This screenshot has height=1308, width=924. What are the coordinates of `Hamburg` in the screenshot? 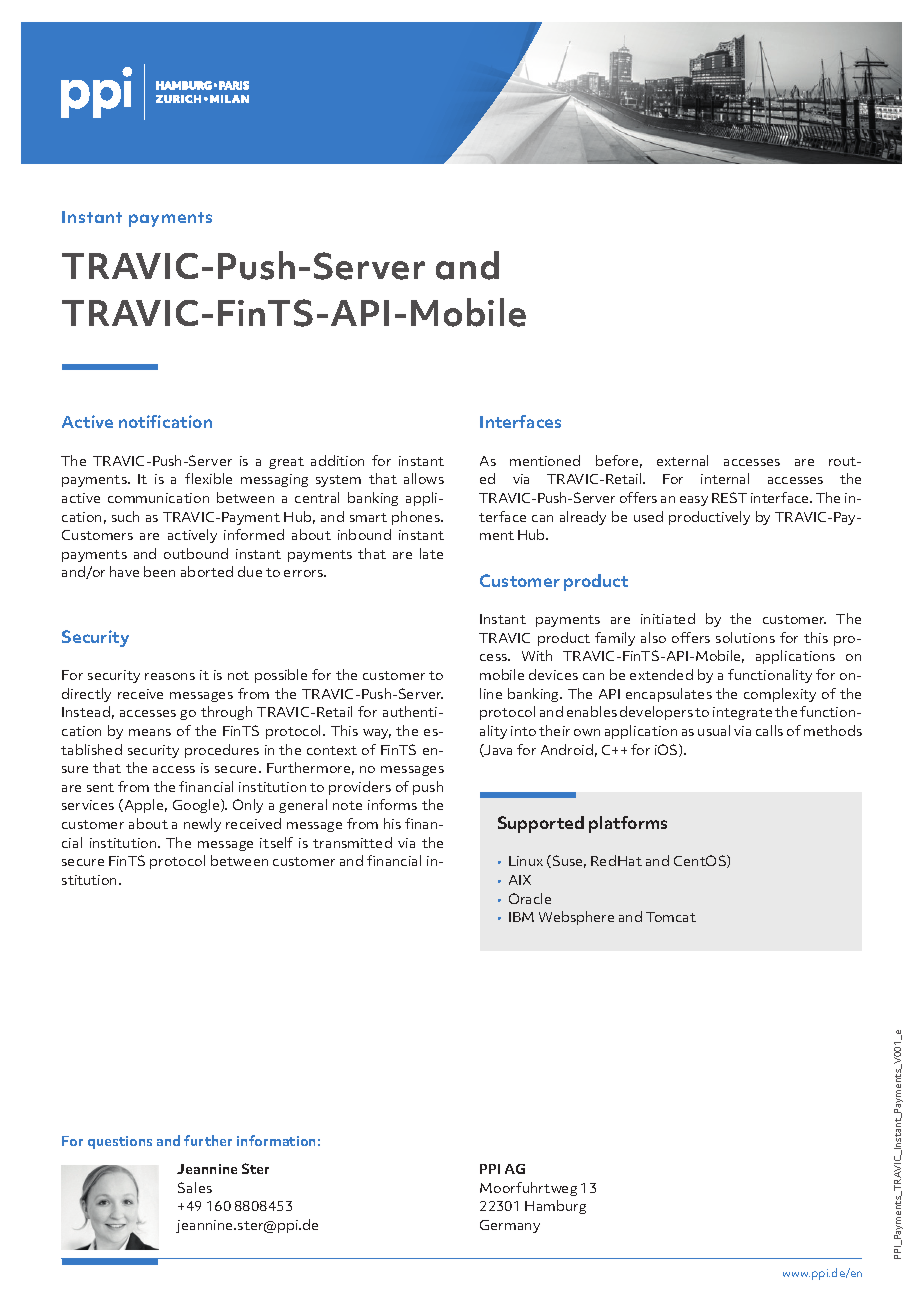 It's located at (555, 1207).
